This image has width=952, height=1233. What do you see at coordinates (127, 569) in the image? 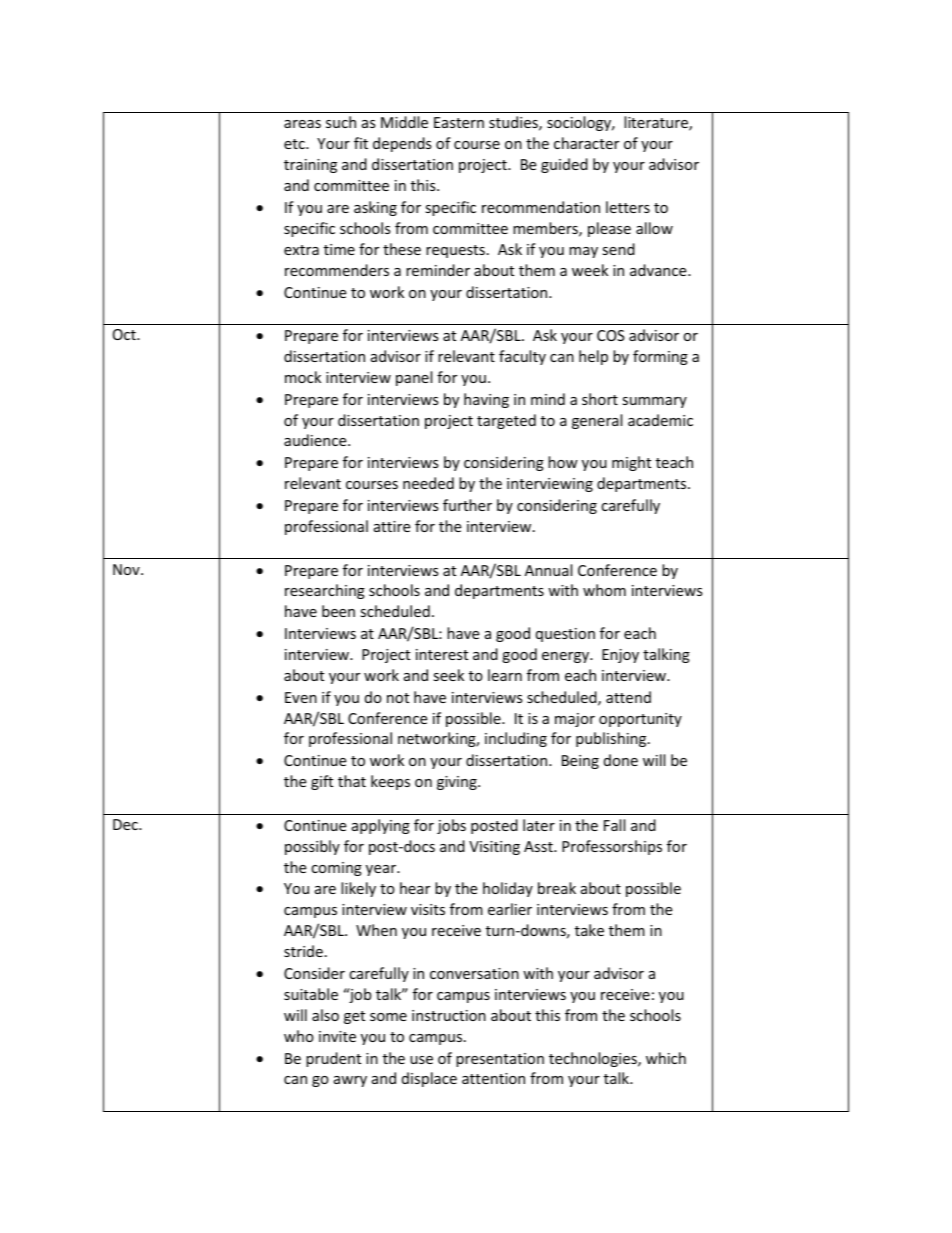
I see `Nov` at bounding box center [127, 569].
